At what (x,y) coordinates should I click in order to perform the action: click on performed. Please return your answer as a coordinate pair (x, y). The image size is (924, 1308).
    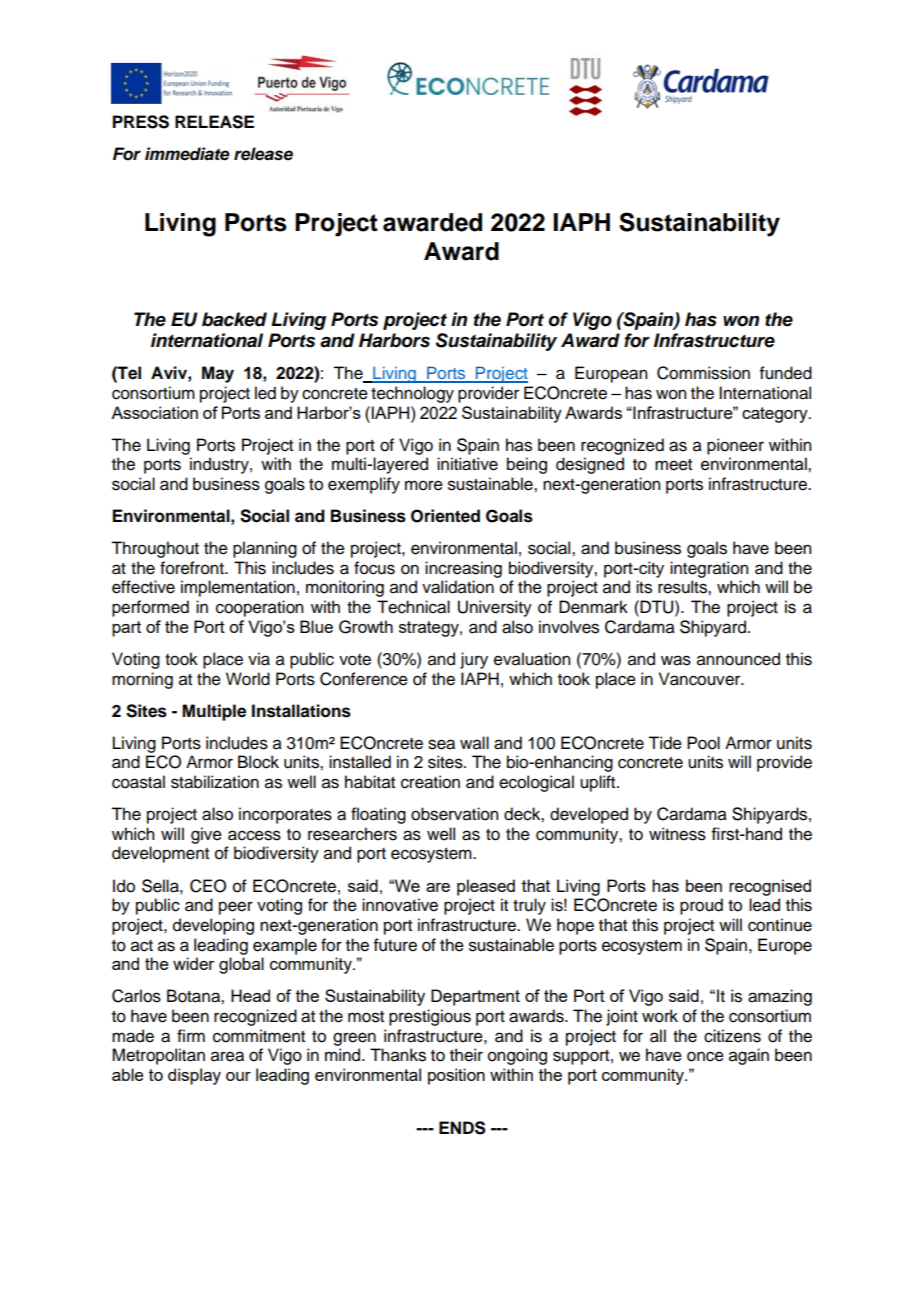
    Looking at the image, I should click on (150, 608).
